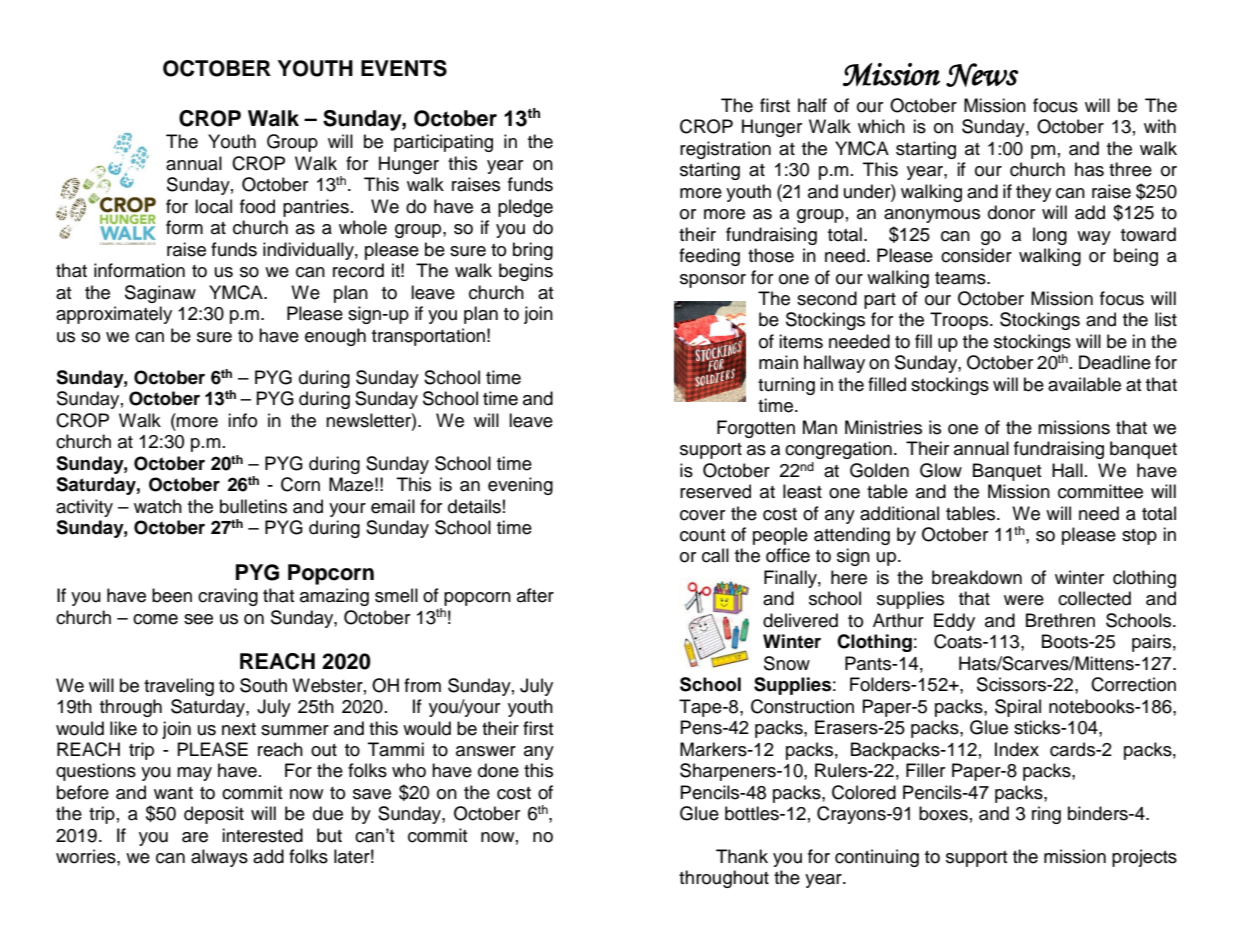 The image size is (1233, 952). I want to click on are, so click(195, 837).
